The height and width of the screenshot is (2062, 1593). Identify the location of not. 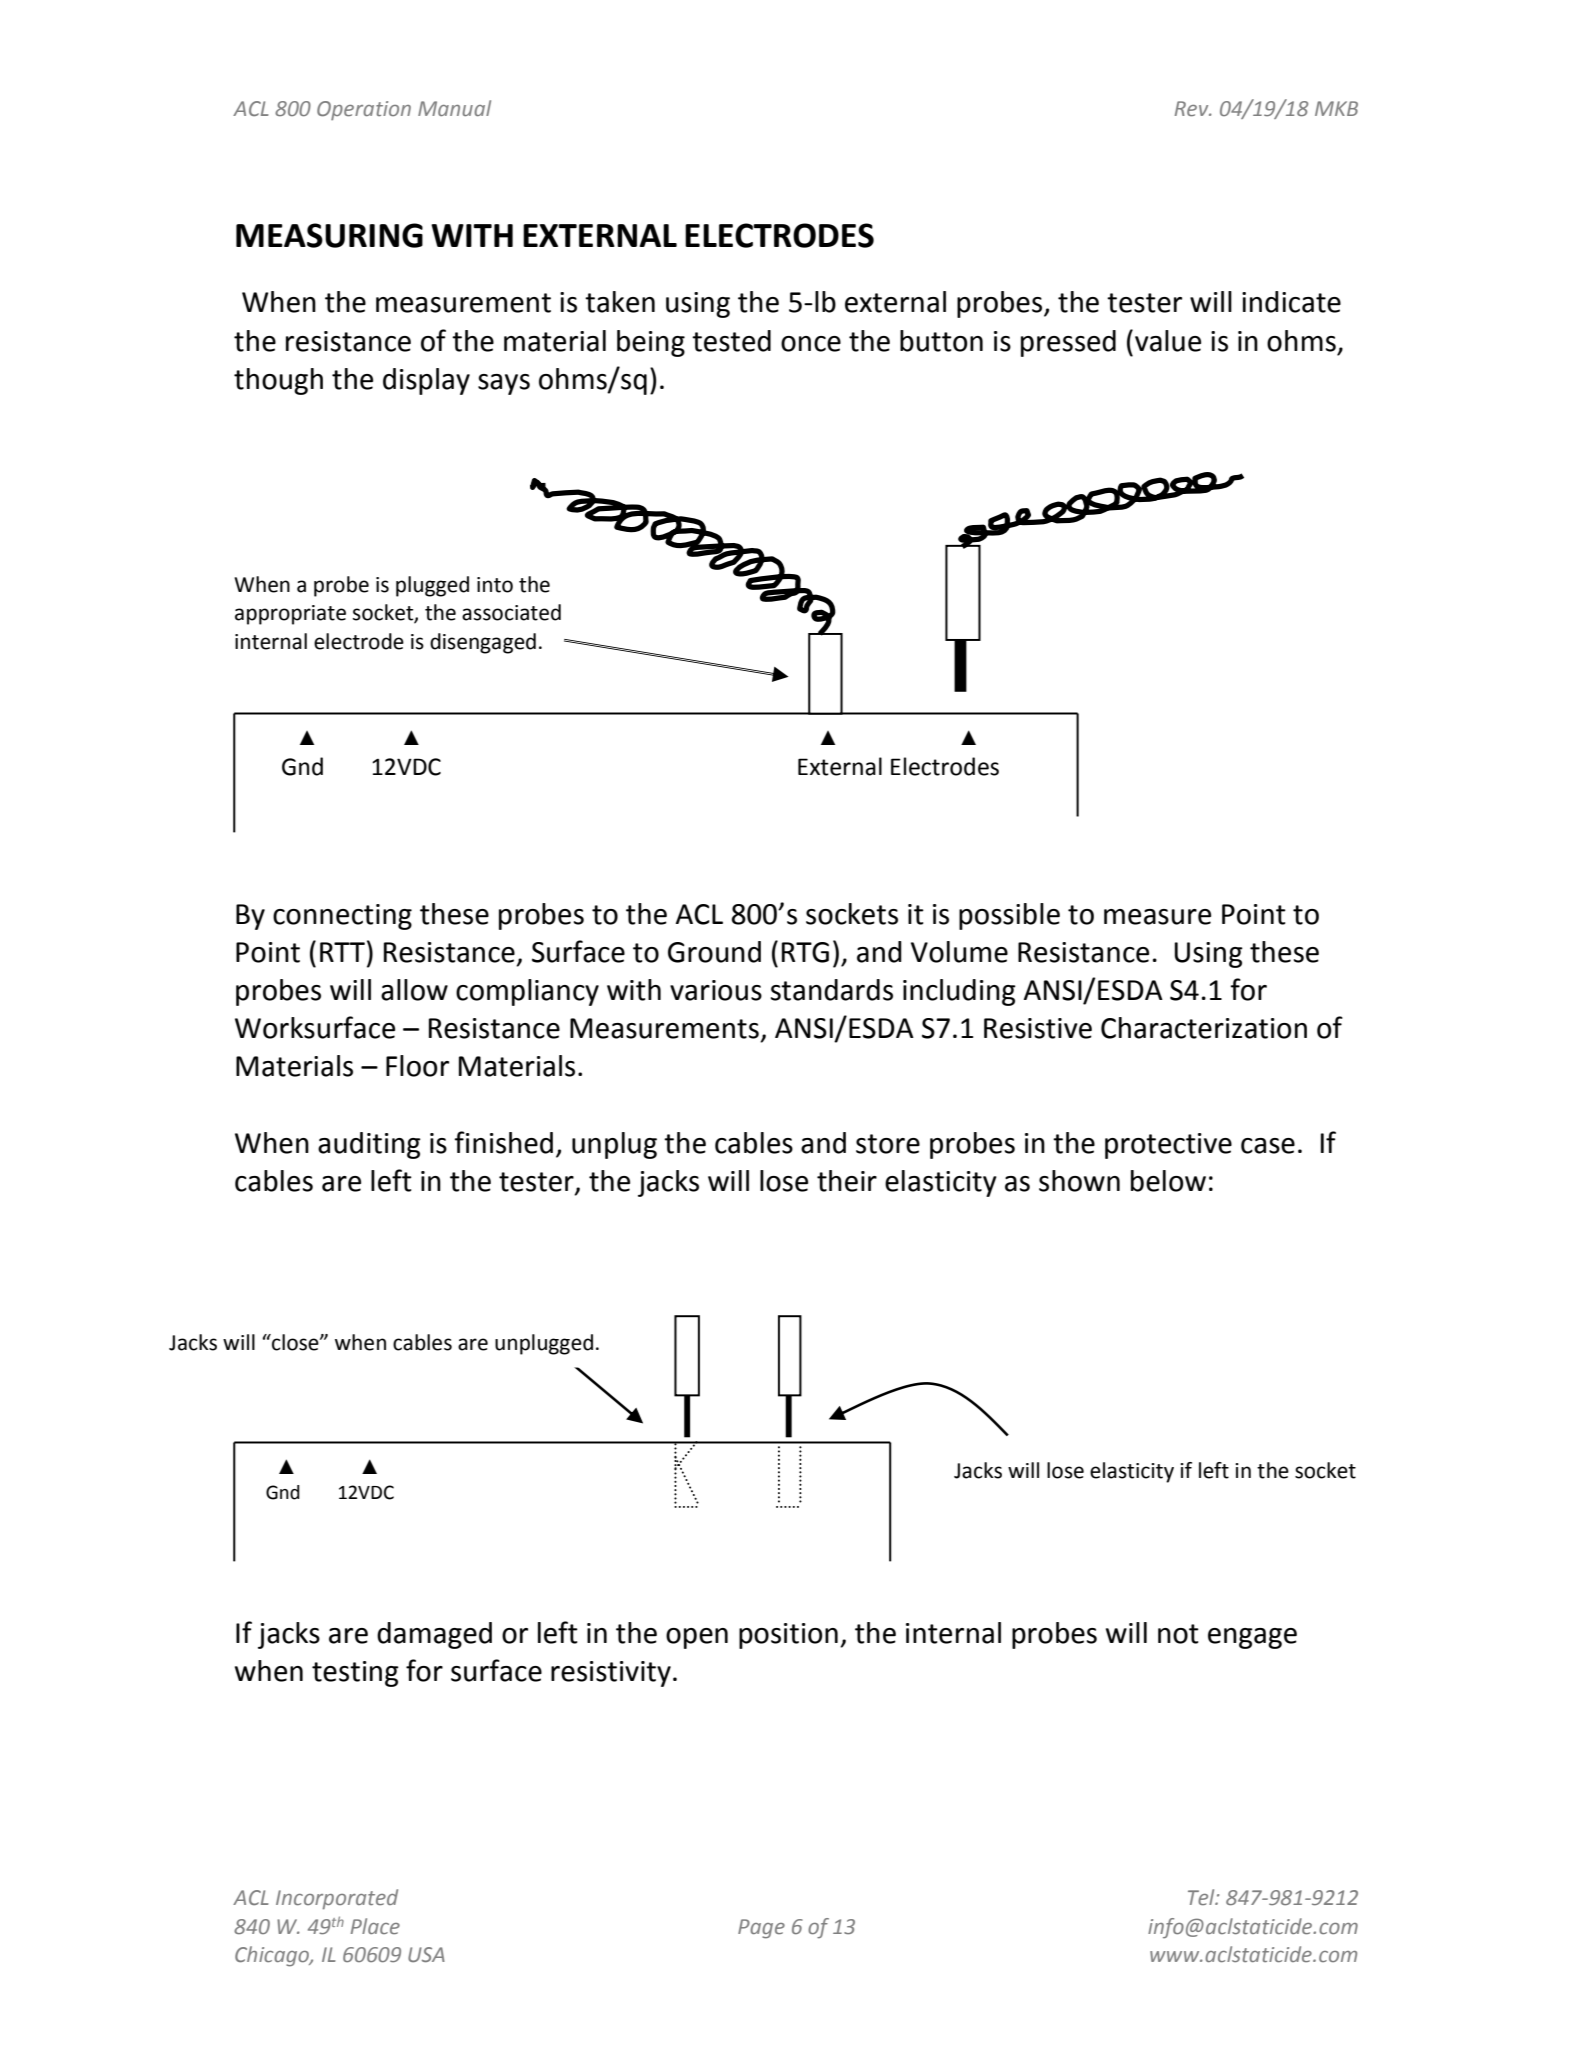
(1178, 1634).
